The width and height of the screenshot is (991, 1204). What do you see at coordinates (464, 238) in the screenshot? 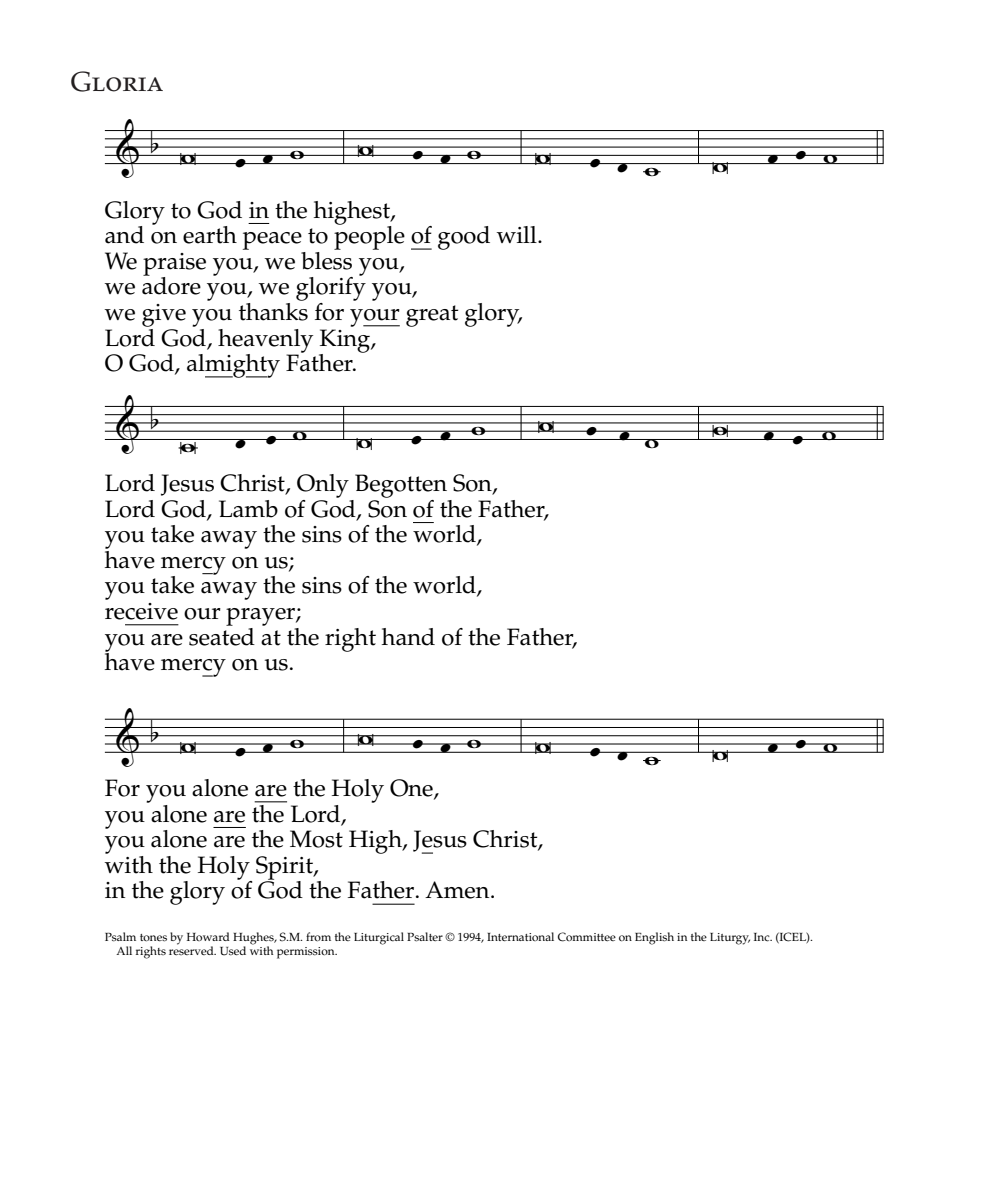
I see `good` at bounding box center [464, 238].
